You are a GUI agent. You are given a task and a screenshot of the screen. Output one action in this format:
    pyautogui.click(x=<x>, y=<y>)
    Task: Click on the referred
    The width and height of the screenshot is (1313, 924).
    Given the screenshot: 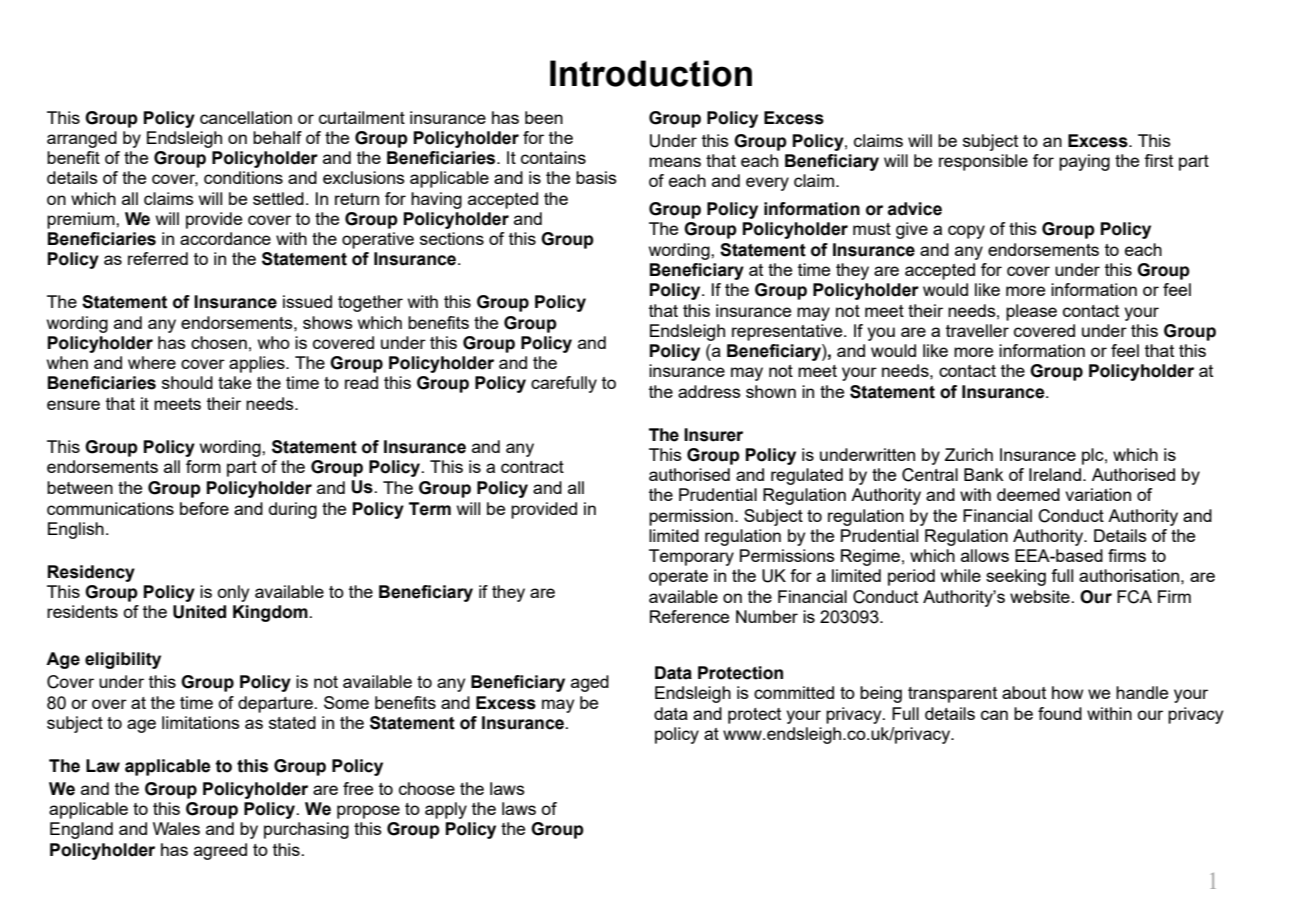 What is the action you would take?
    pyautogui.click(x=158, y=258)
